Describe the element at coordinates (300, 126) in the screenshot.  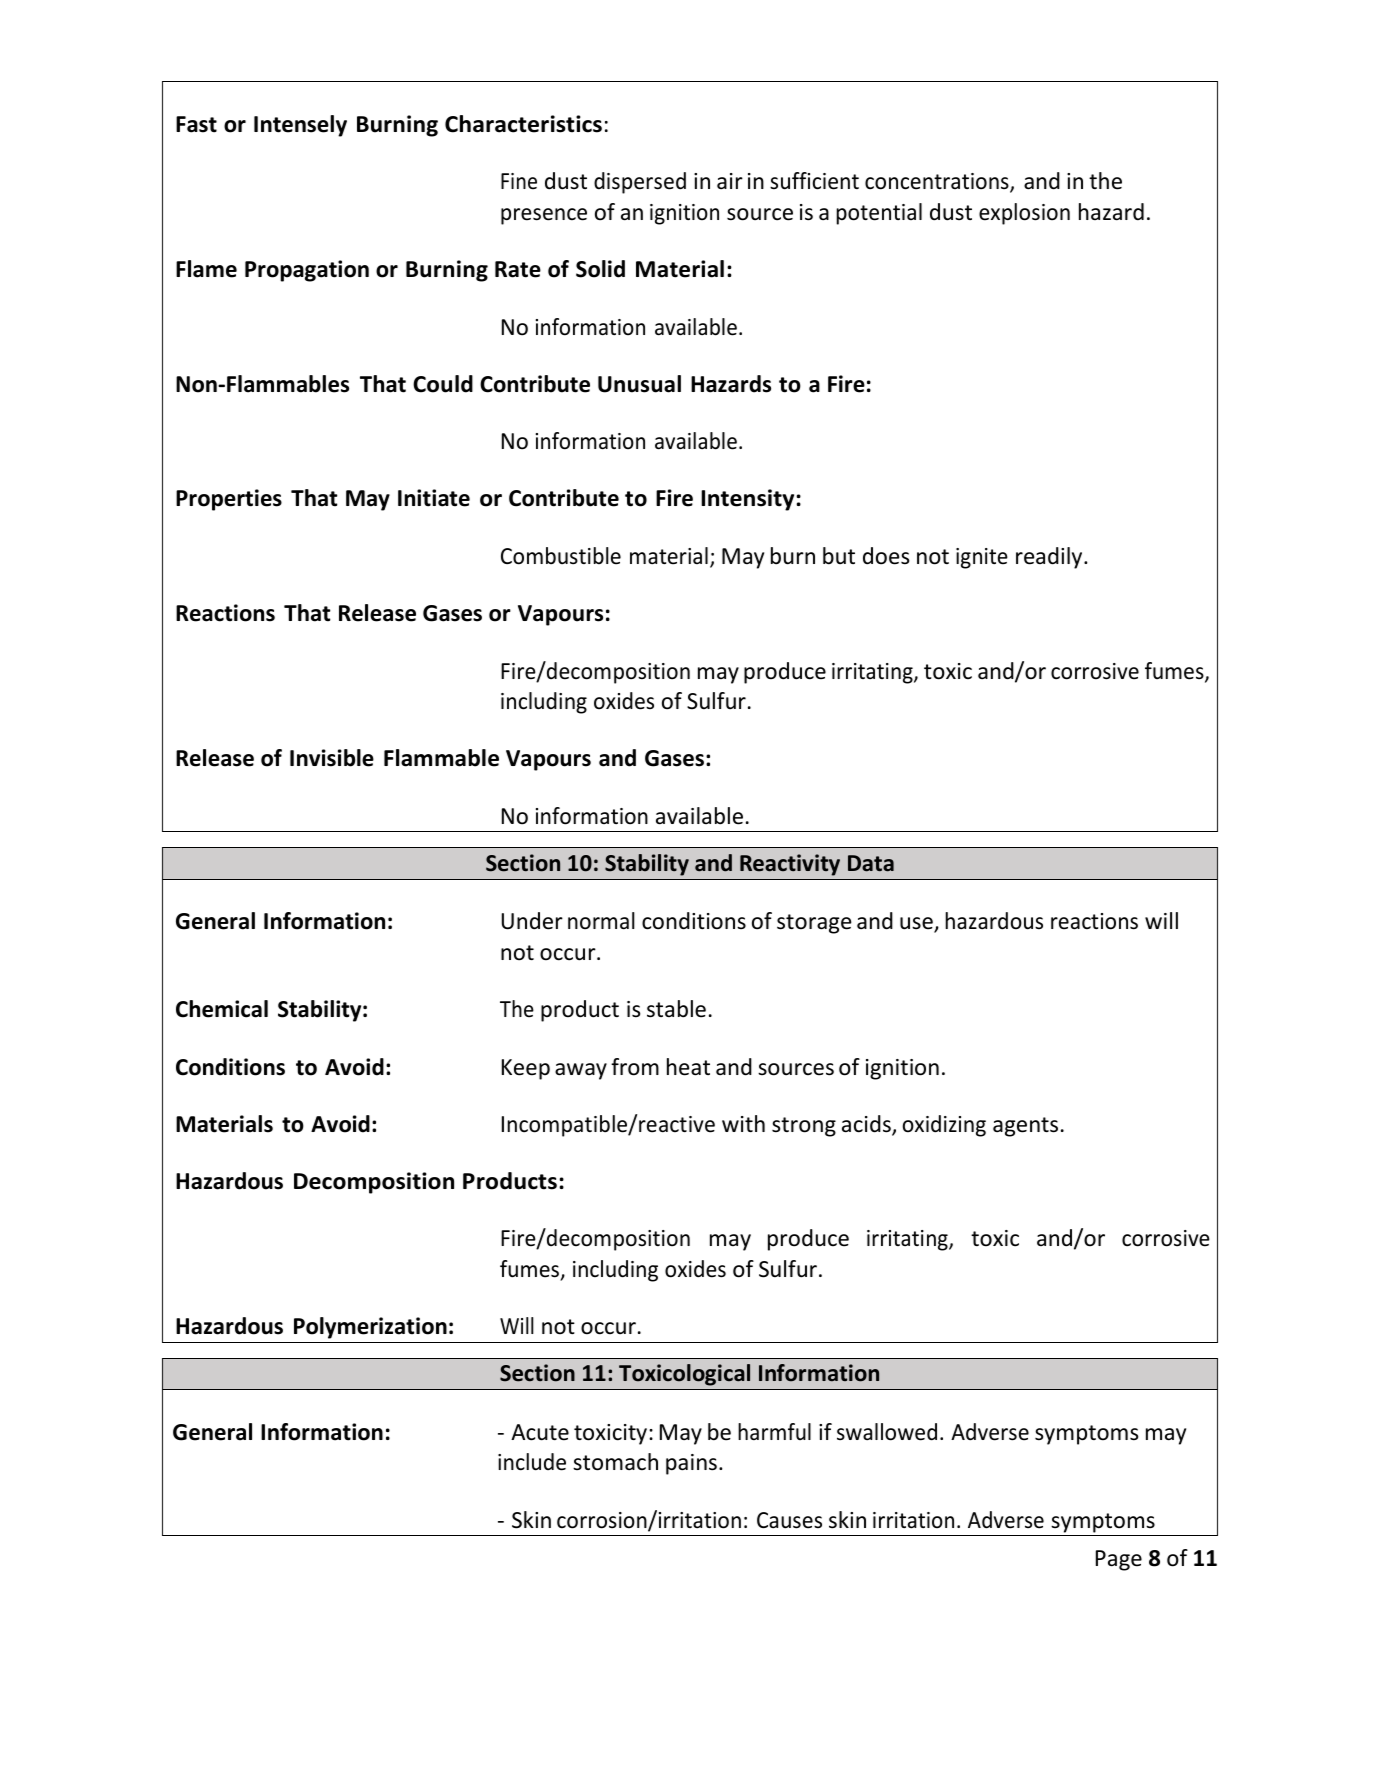
I see `Intensely` at that location.
